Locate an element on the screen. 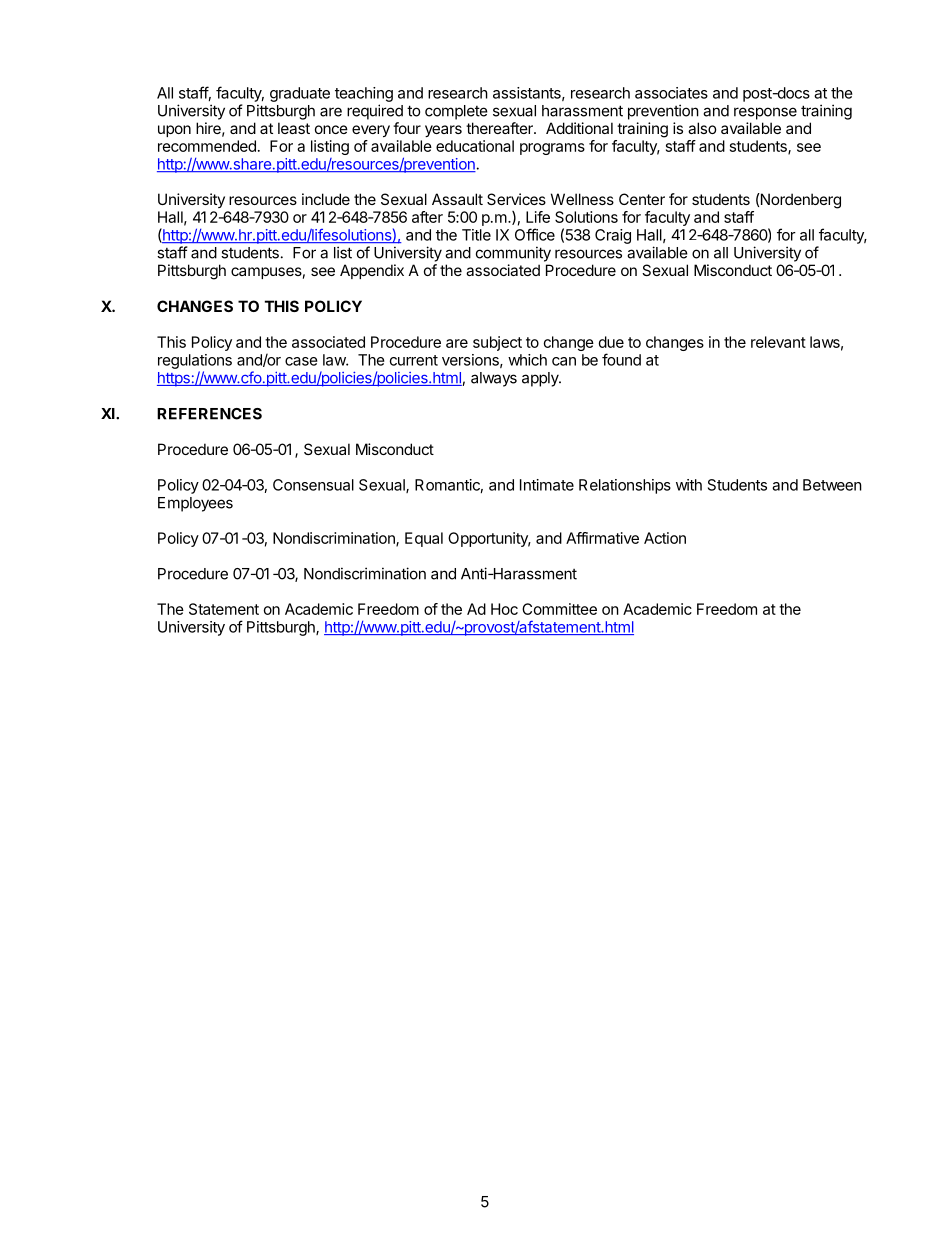 Image resolution: width=952 pixels, height=1233 pixels. subject is located at coordinates (497, 343).
